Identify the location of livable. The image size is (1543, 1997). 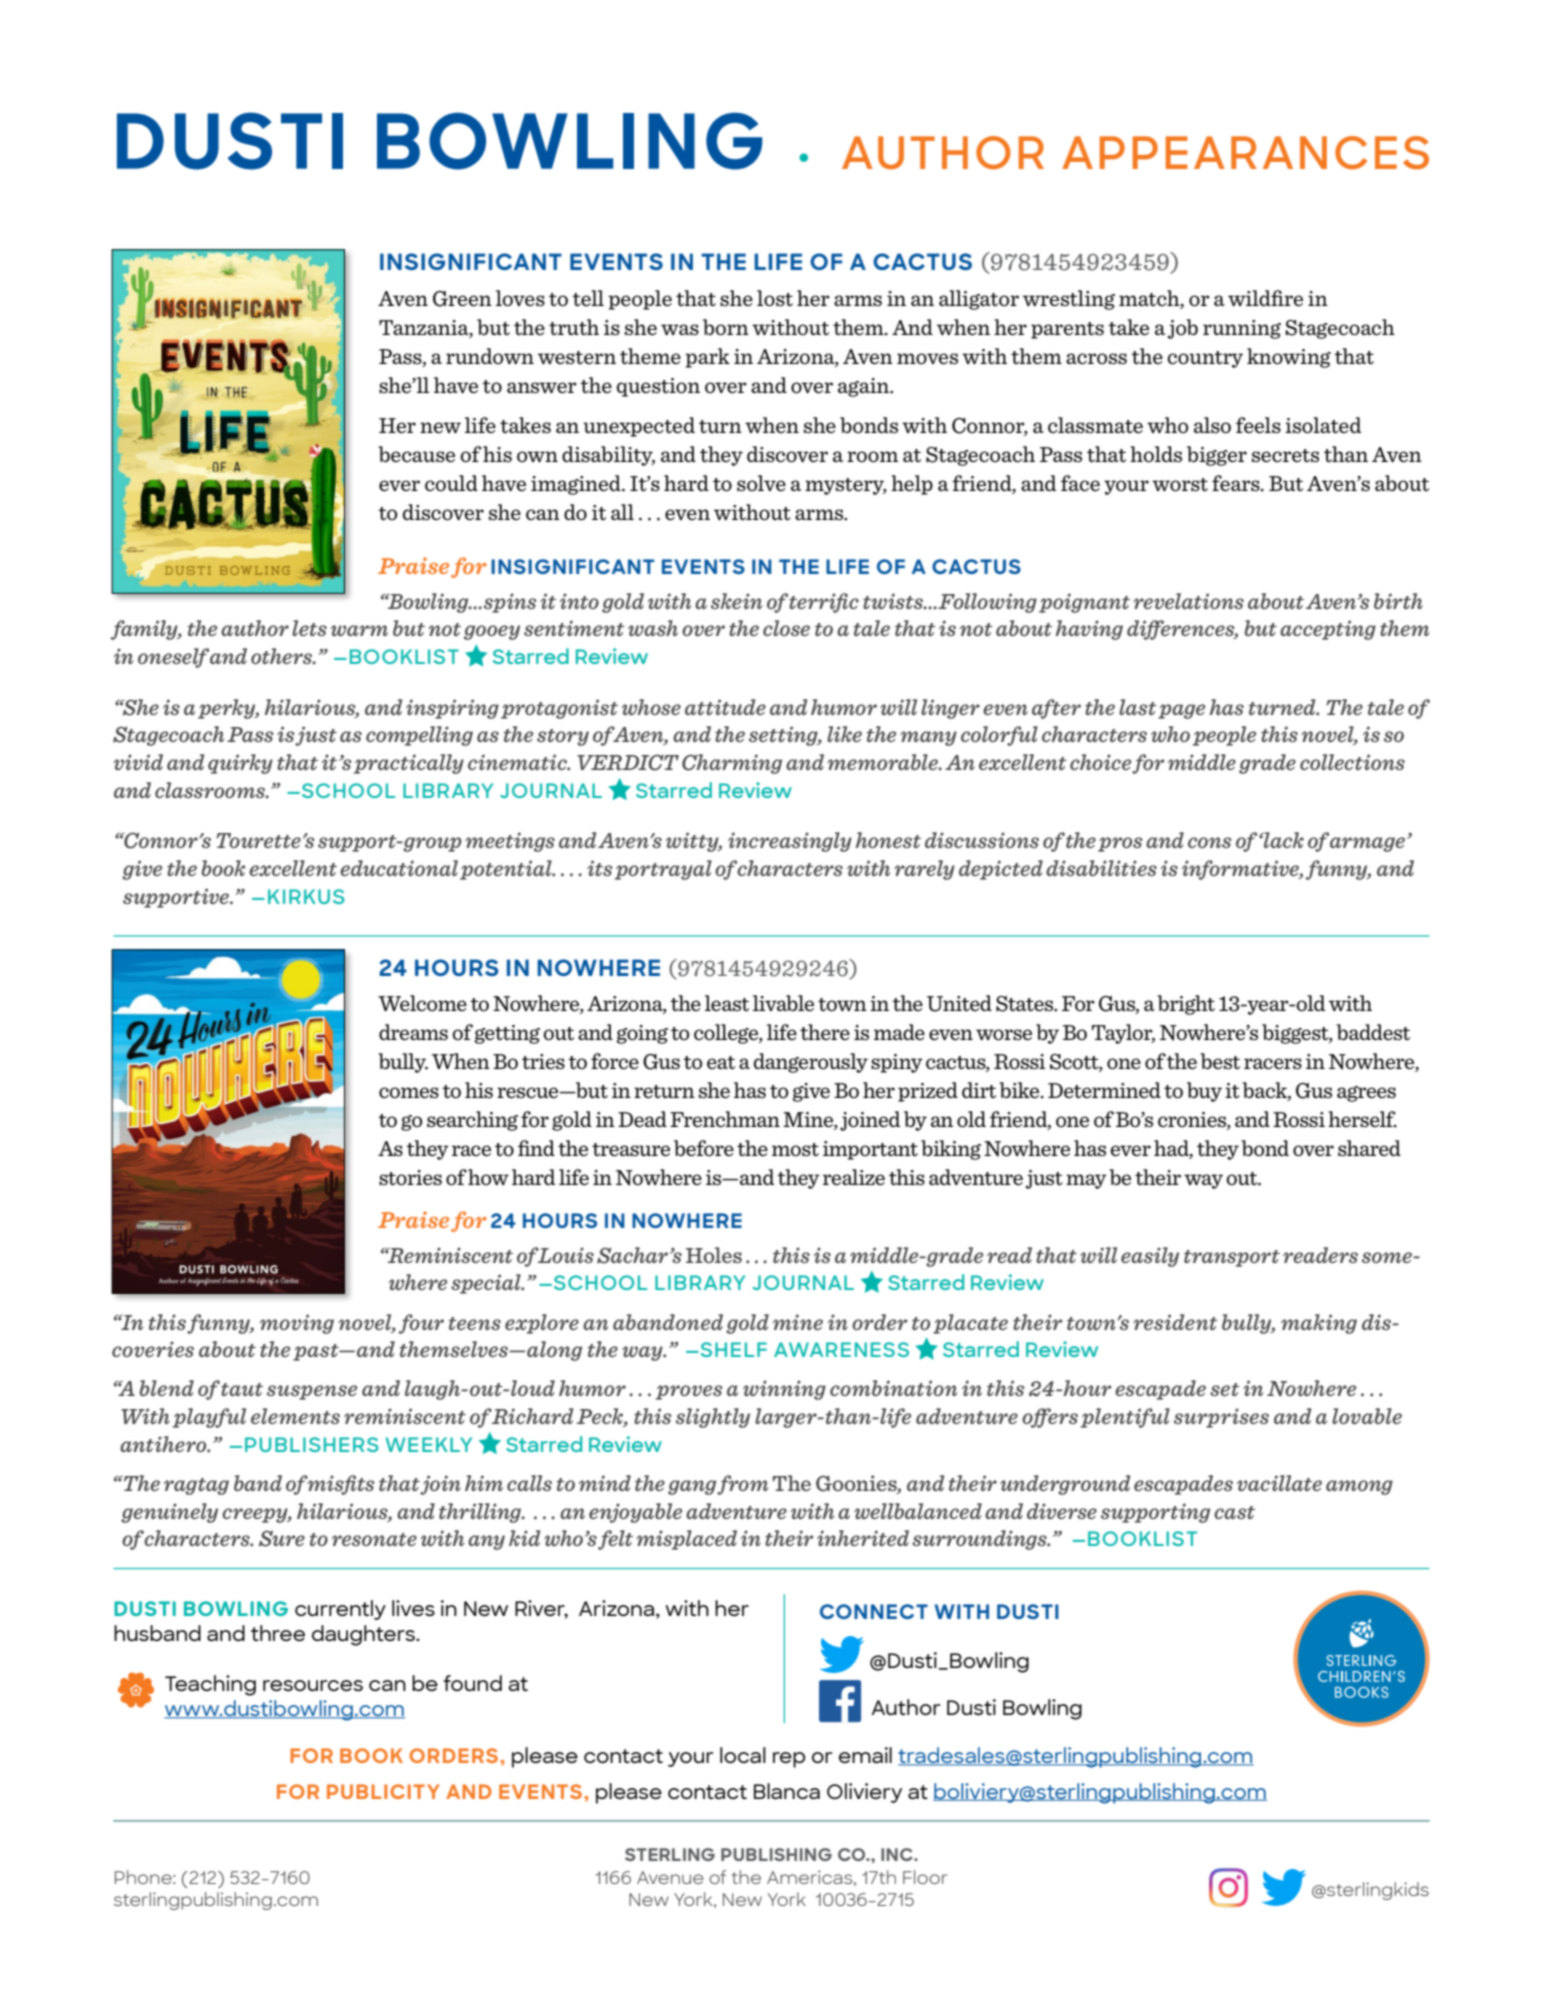
(783, 1003).
